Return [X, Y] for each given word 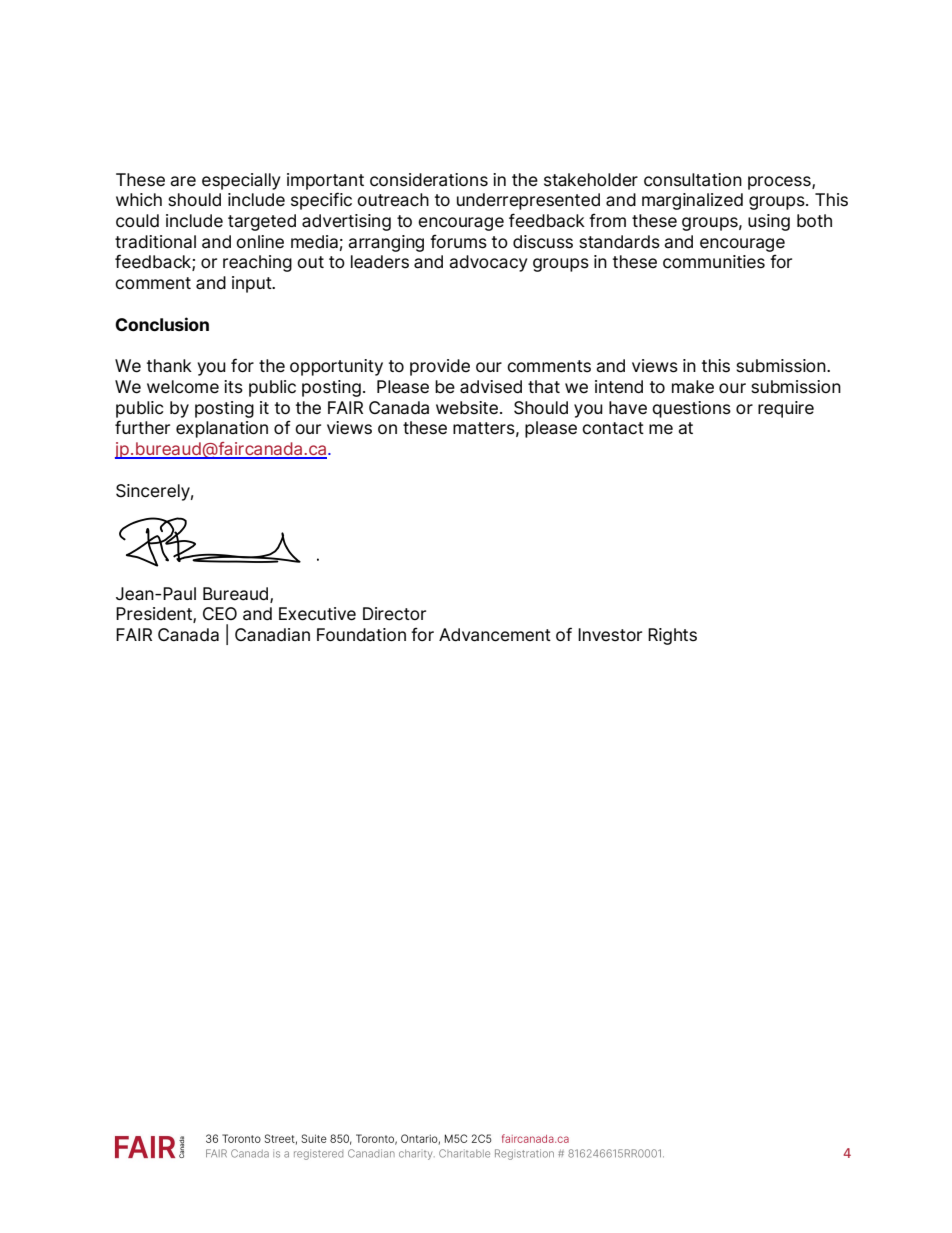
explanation [222, 429]
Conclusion [162, 324]
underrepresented [528, 201]
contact [613, 428]
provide [440, 367]
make [693, 387]
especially [241, 181]
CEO [220, 613]
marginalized [692, 201]
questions [691, 409]
